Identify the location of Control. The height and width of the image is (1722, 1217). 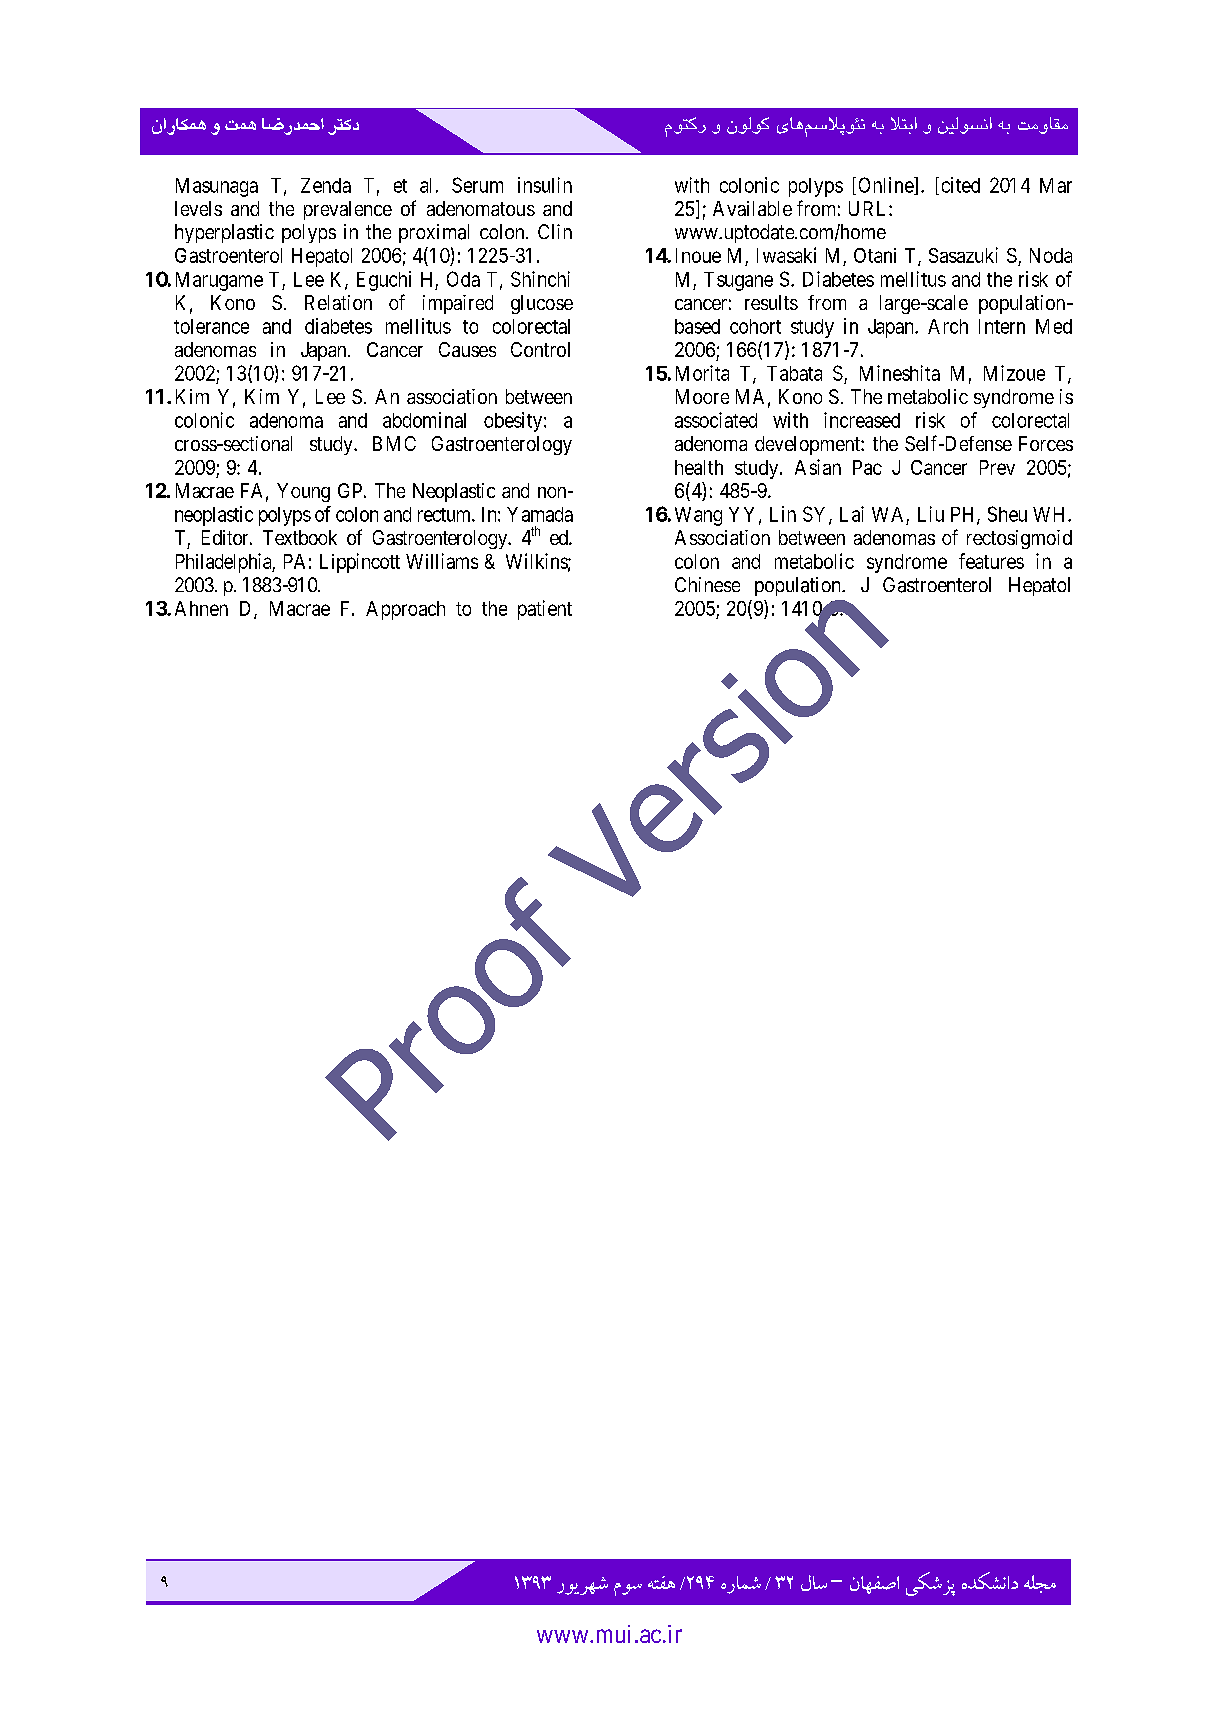
(540, 349).
